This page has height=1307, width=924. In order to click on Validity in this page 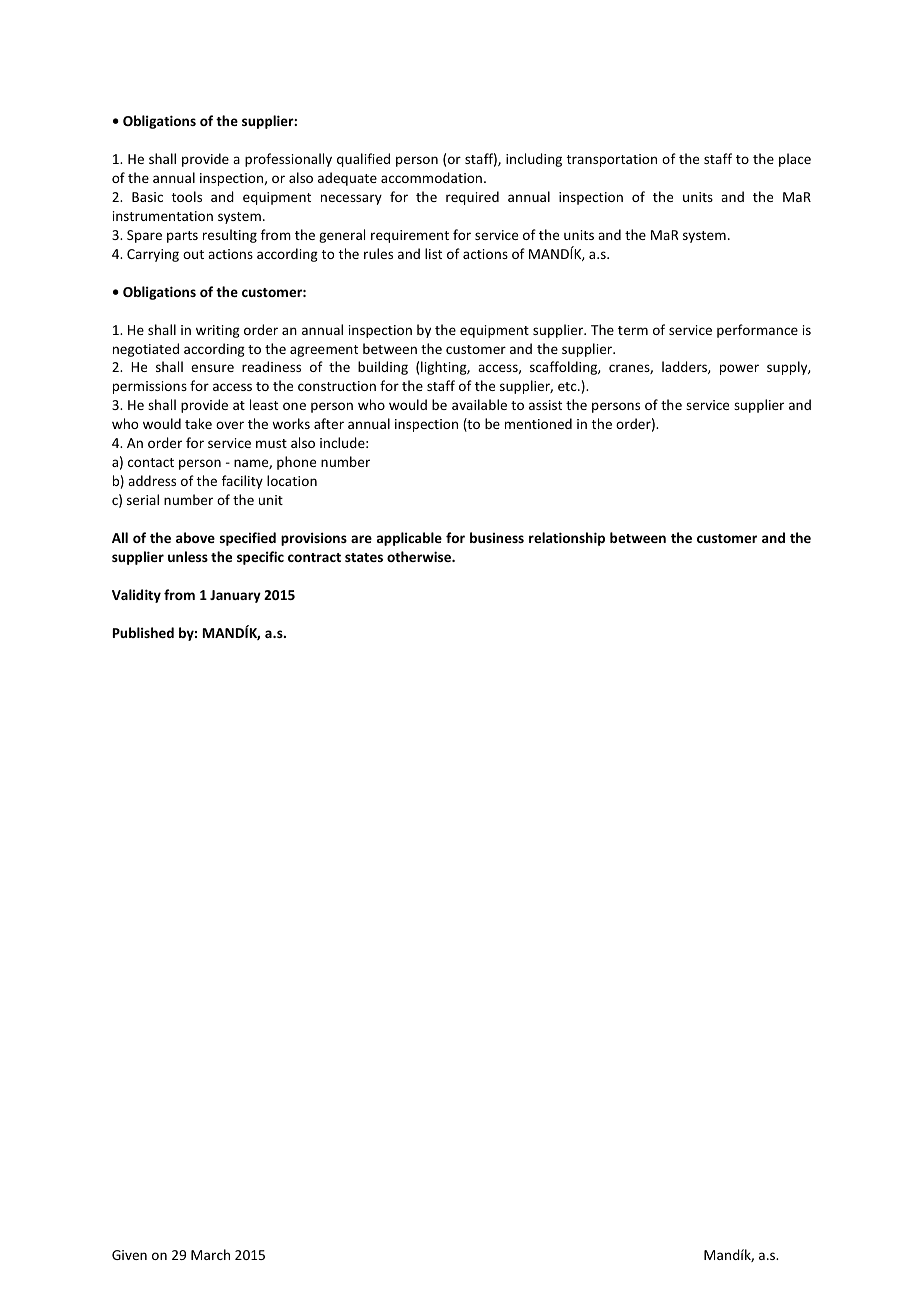, I will do `click(136, 596)`.
